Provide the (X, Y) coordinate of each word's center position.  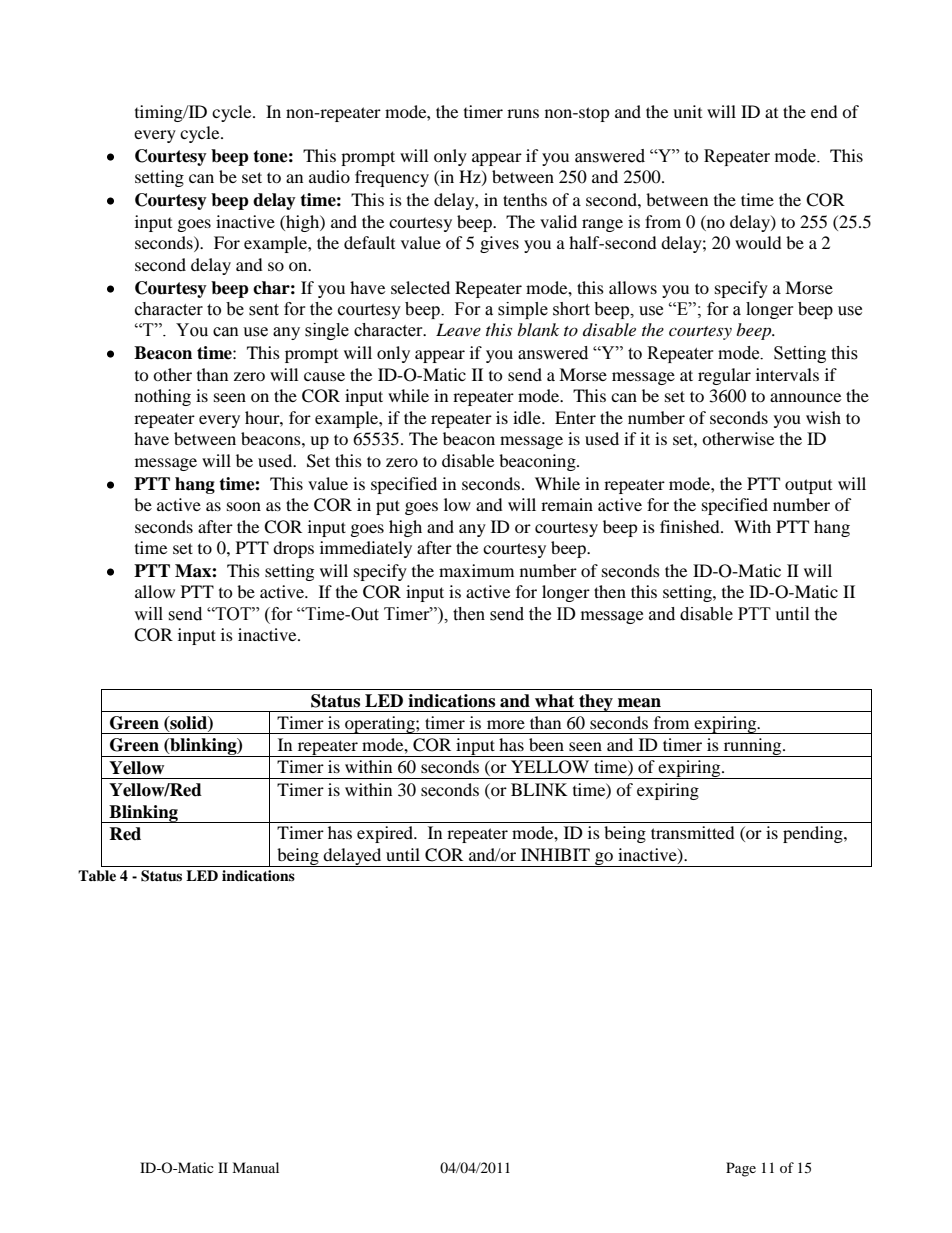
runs (523, 113)
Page (741, 1169)
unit (687, 111)
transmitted (693, 832)
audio (329, 176)
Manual (255, 1167)
